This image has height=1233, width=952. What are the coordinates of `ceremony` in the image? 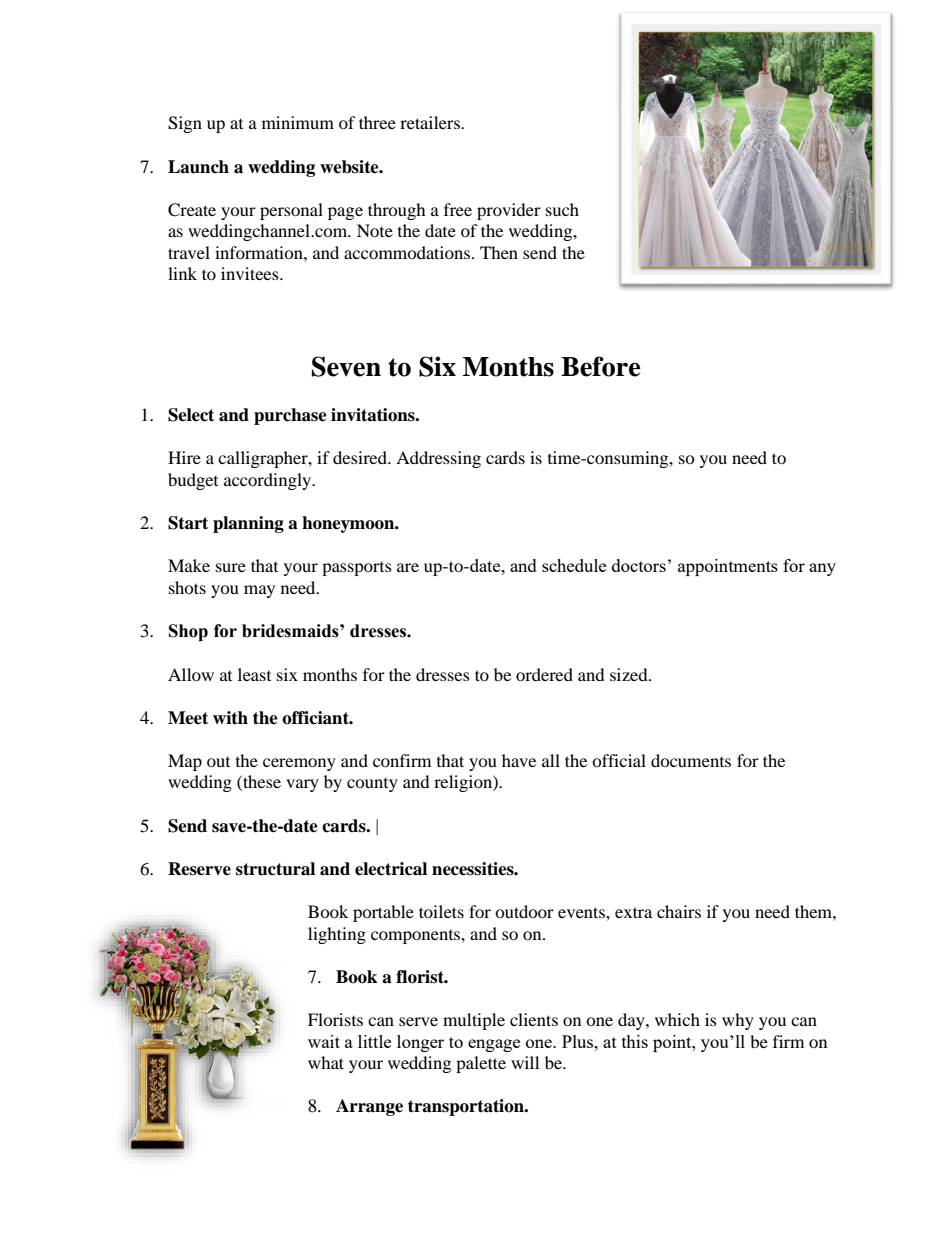 It's located at (299, 764).
